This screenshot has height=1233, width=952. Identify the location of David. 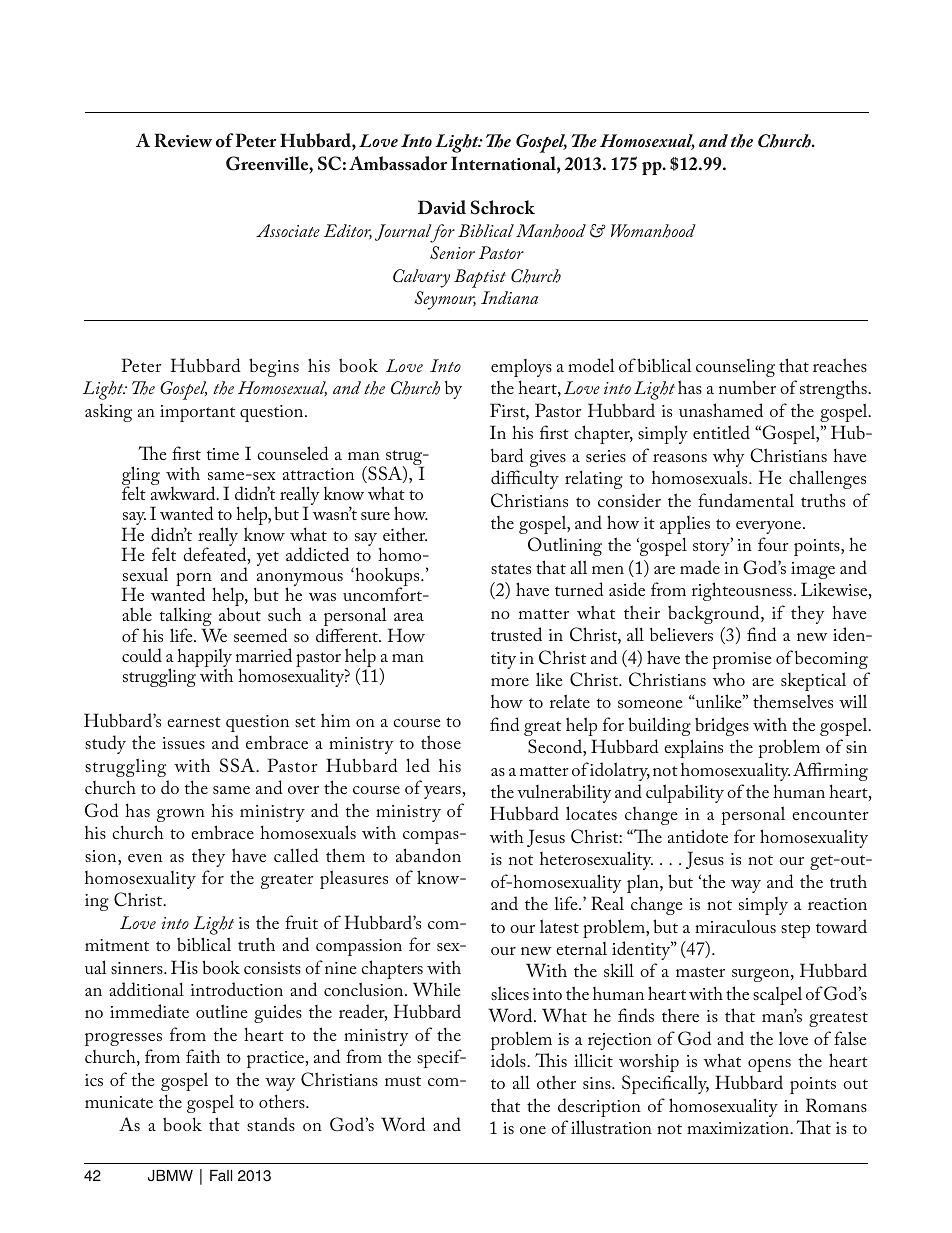
(442, 207).
